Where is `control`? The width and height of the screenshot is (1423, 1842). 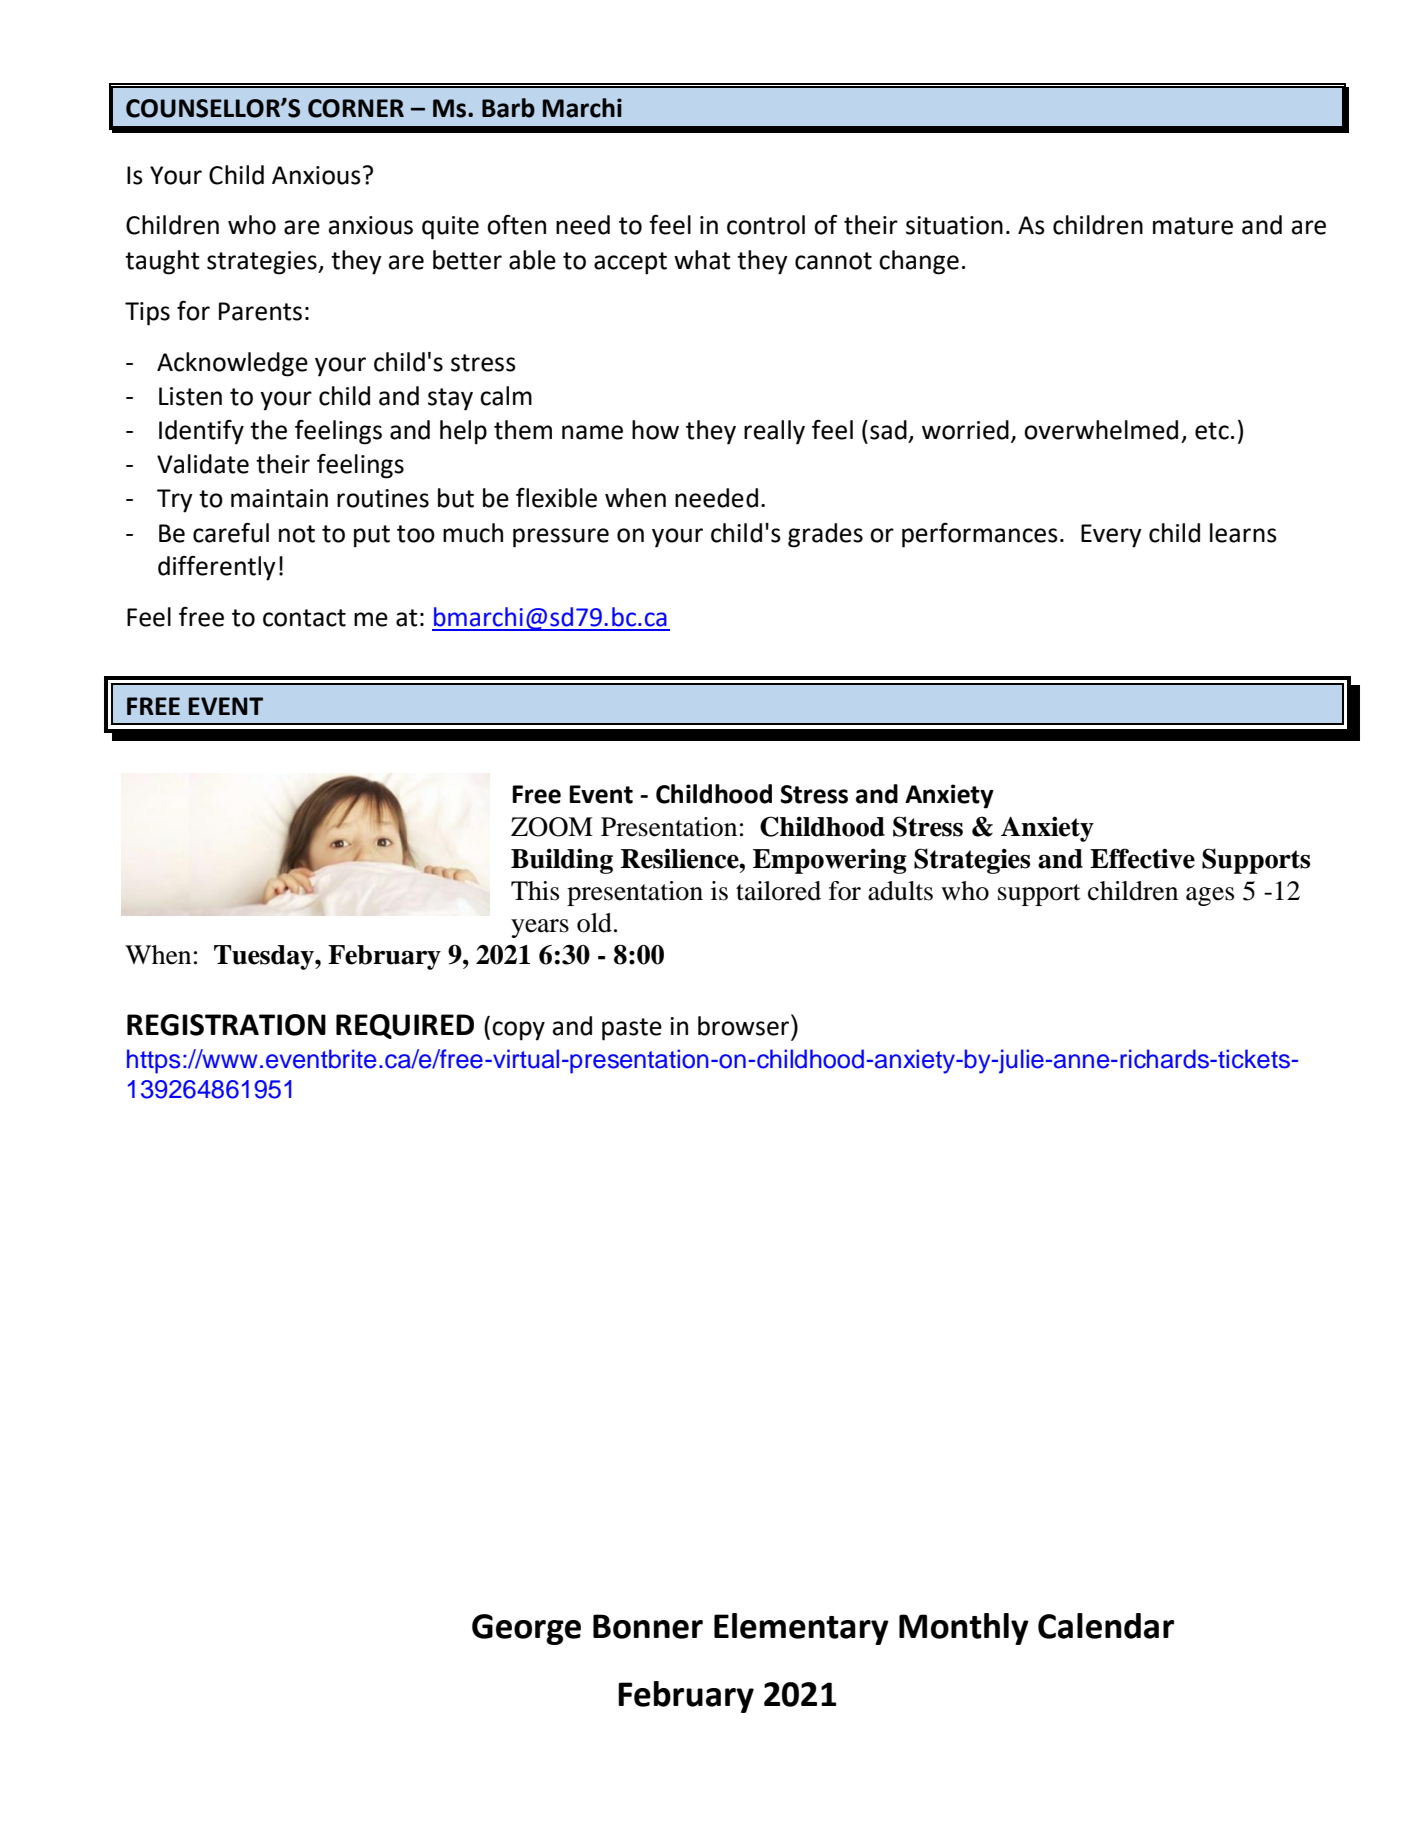
control is located at coordinates (766, 225).
